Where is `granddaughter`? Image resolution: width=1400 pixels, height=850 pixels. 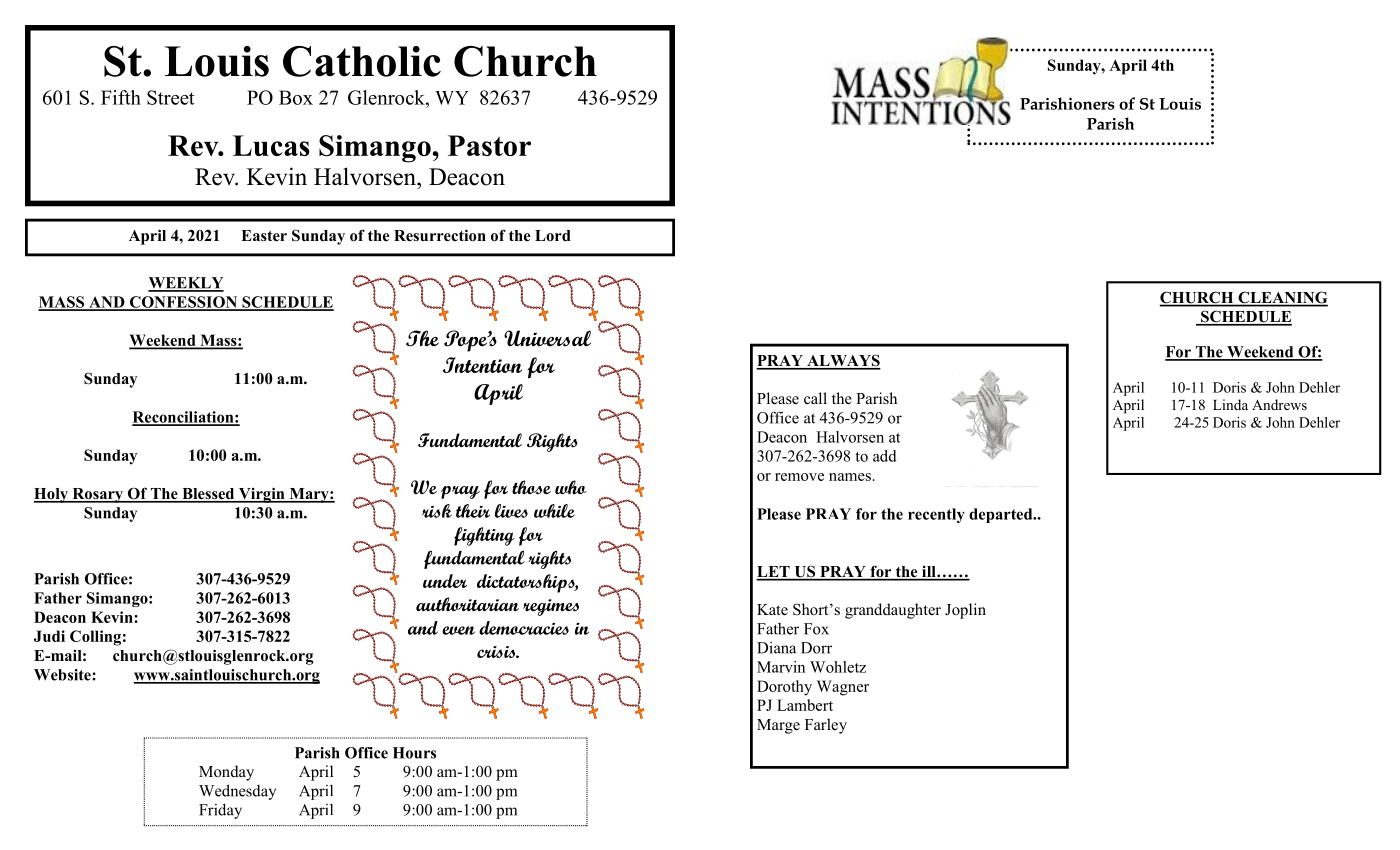 granddaughter is located at coordinates (893, 611).
